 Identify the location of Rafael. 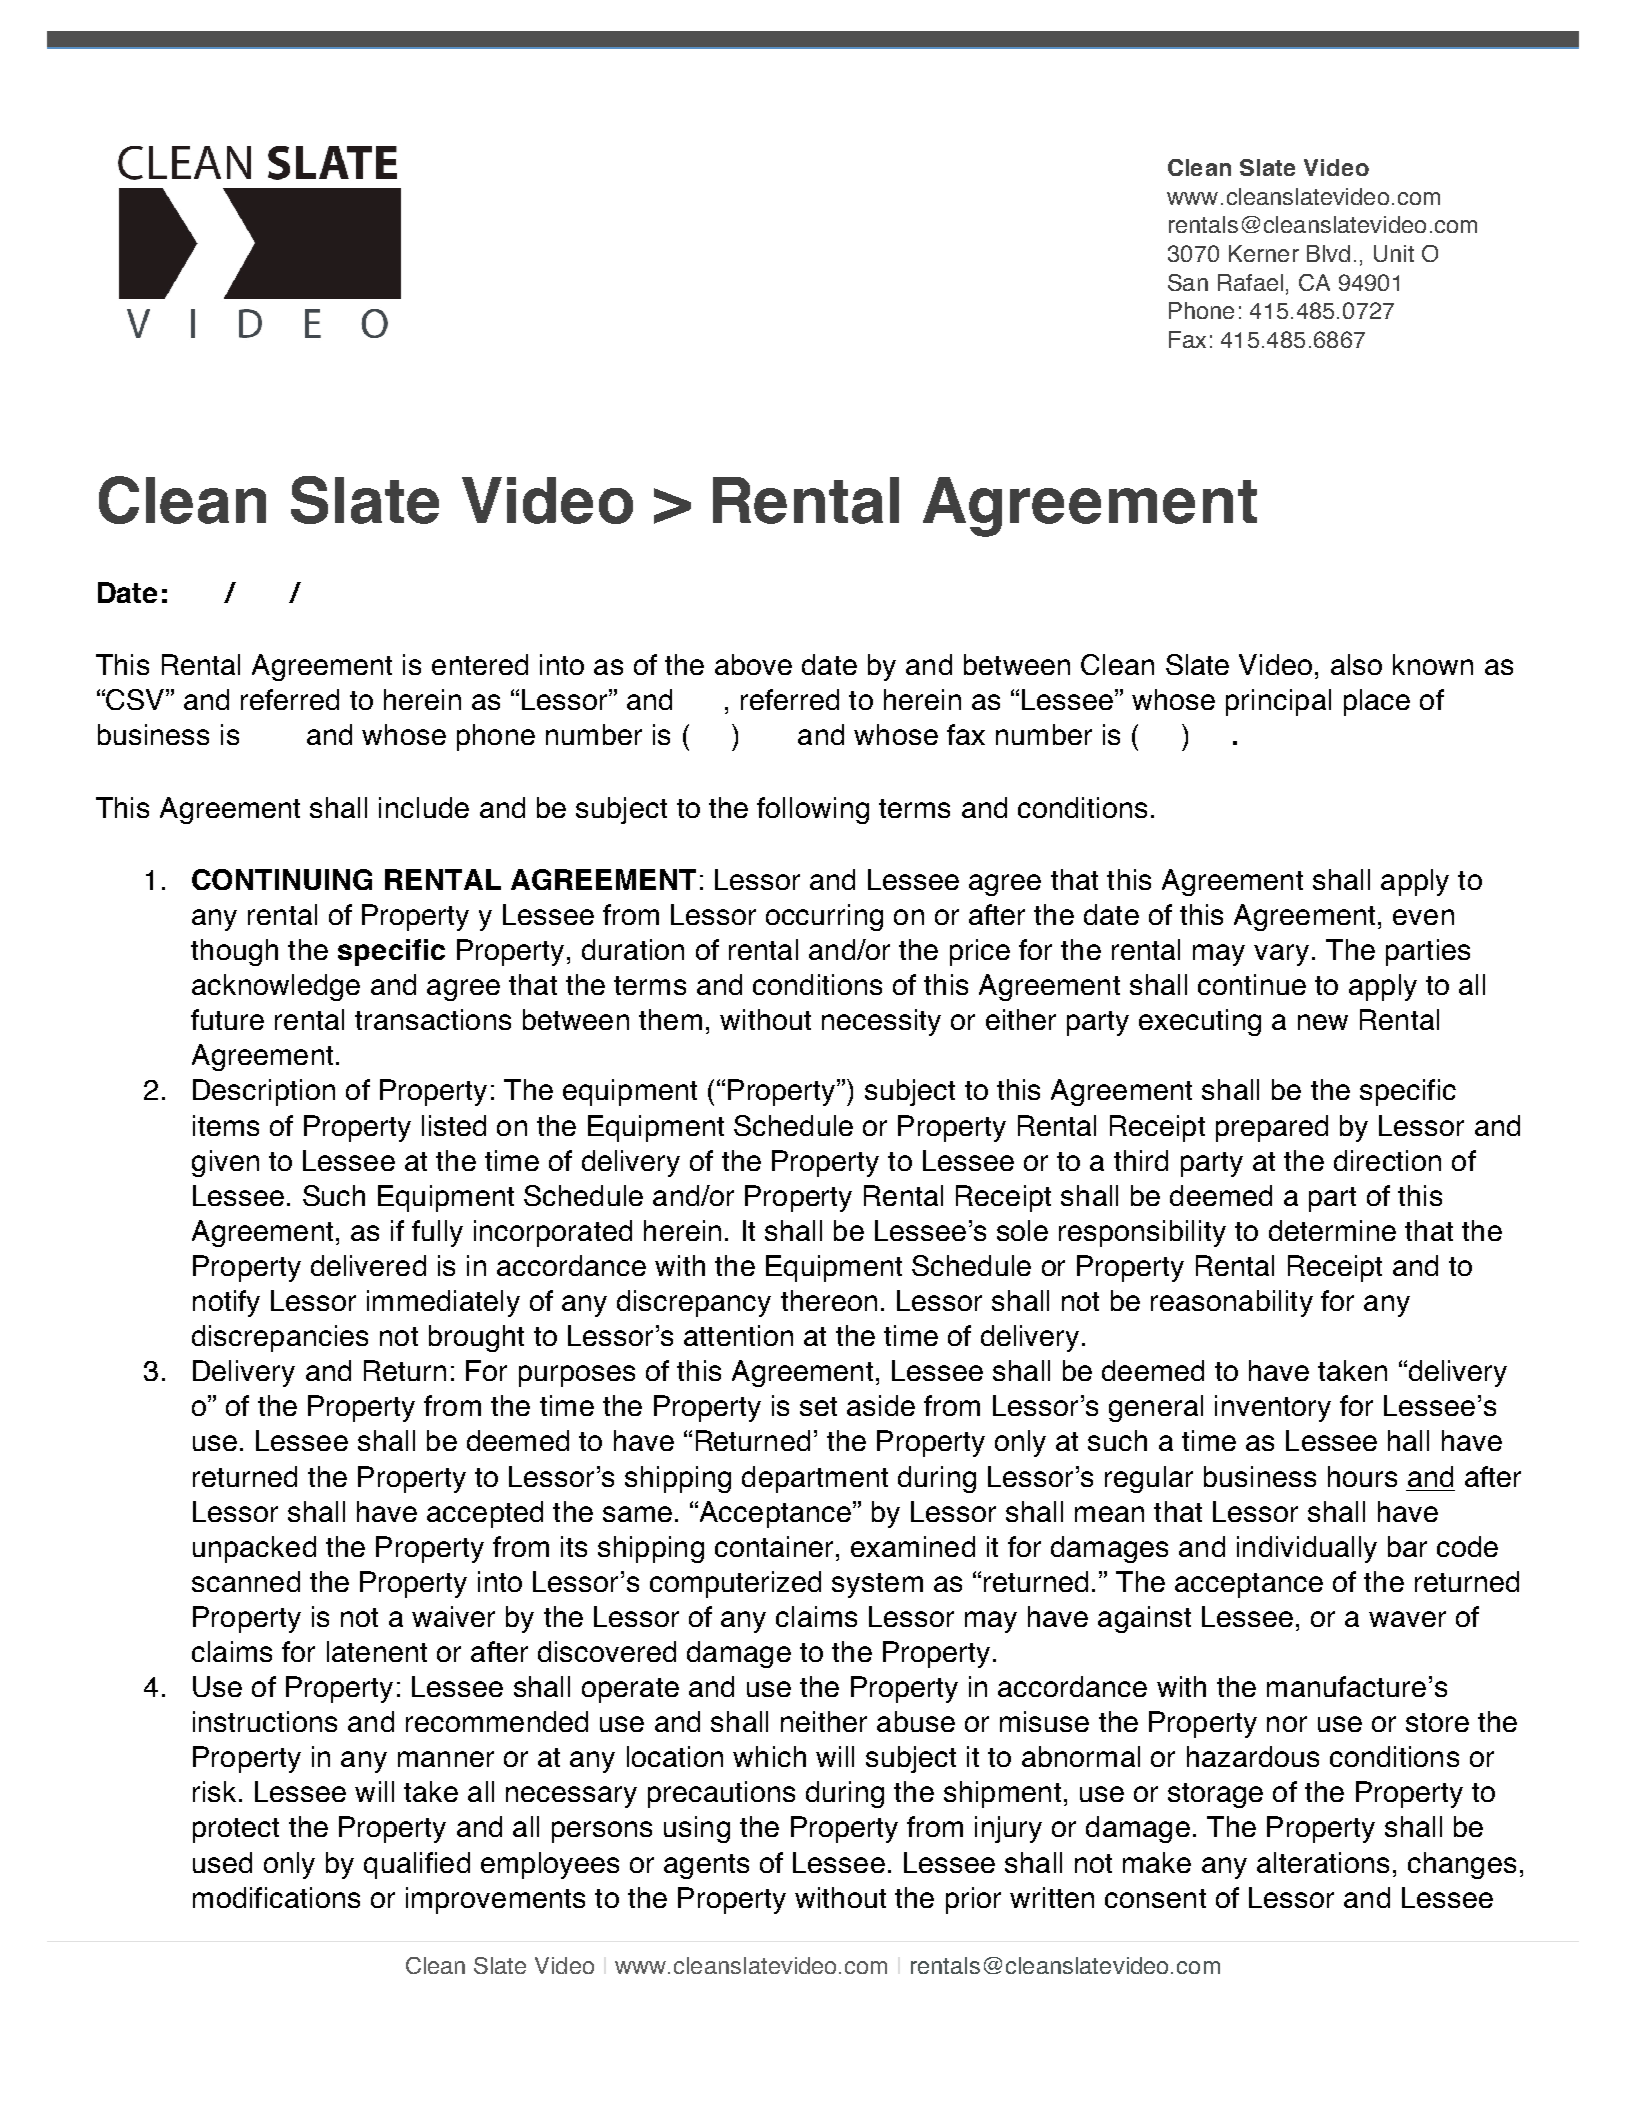
(1250, 282).
